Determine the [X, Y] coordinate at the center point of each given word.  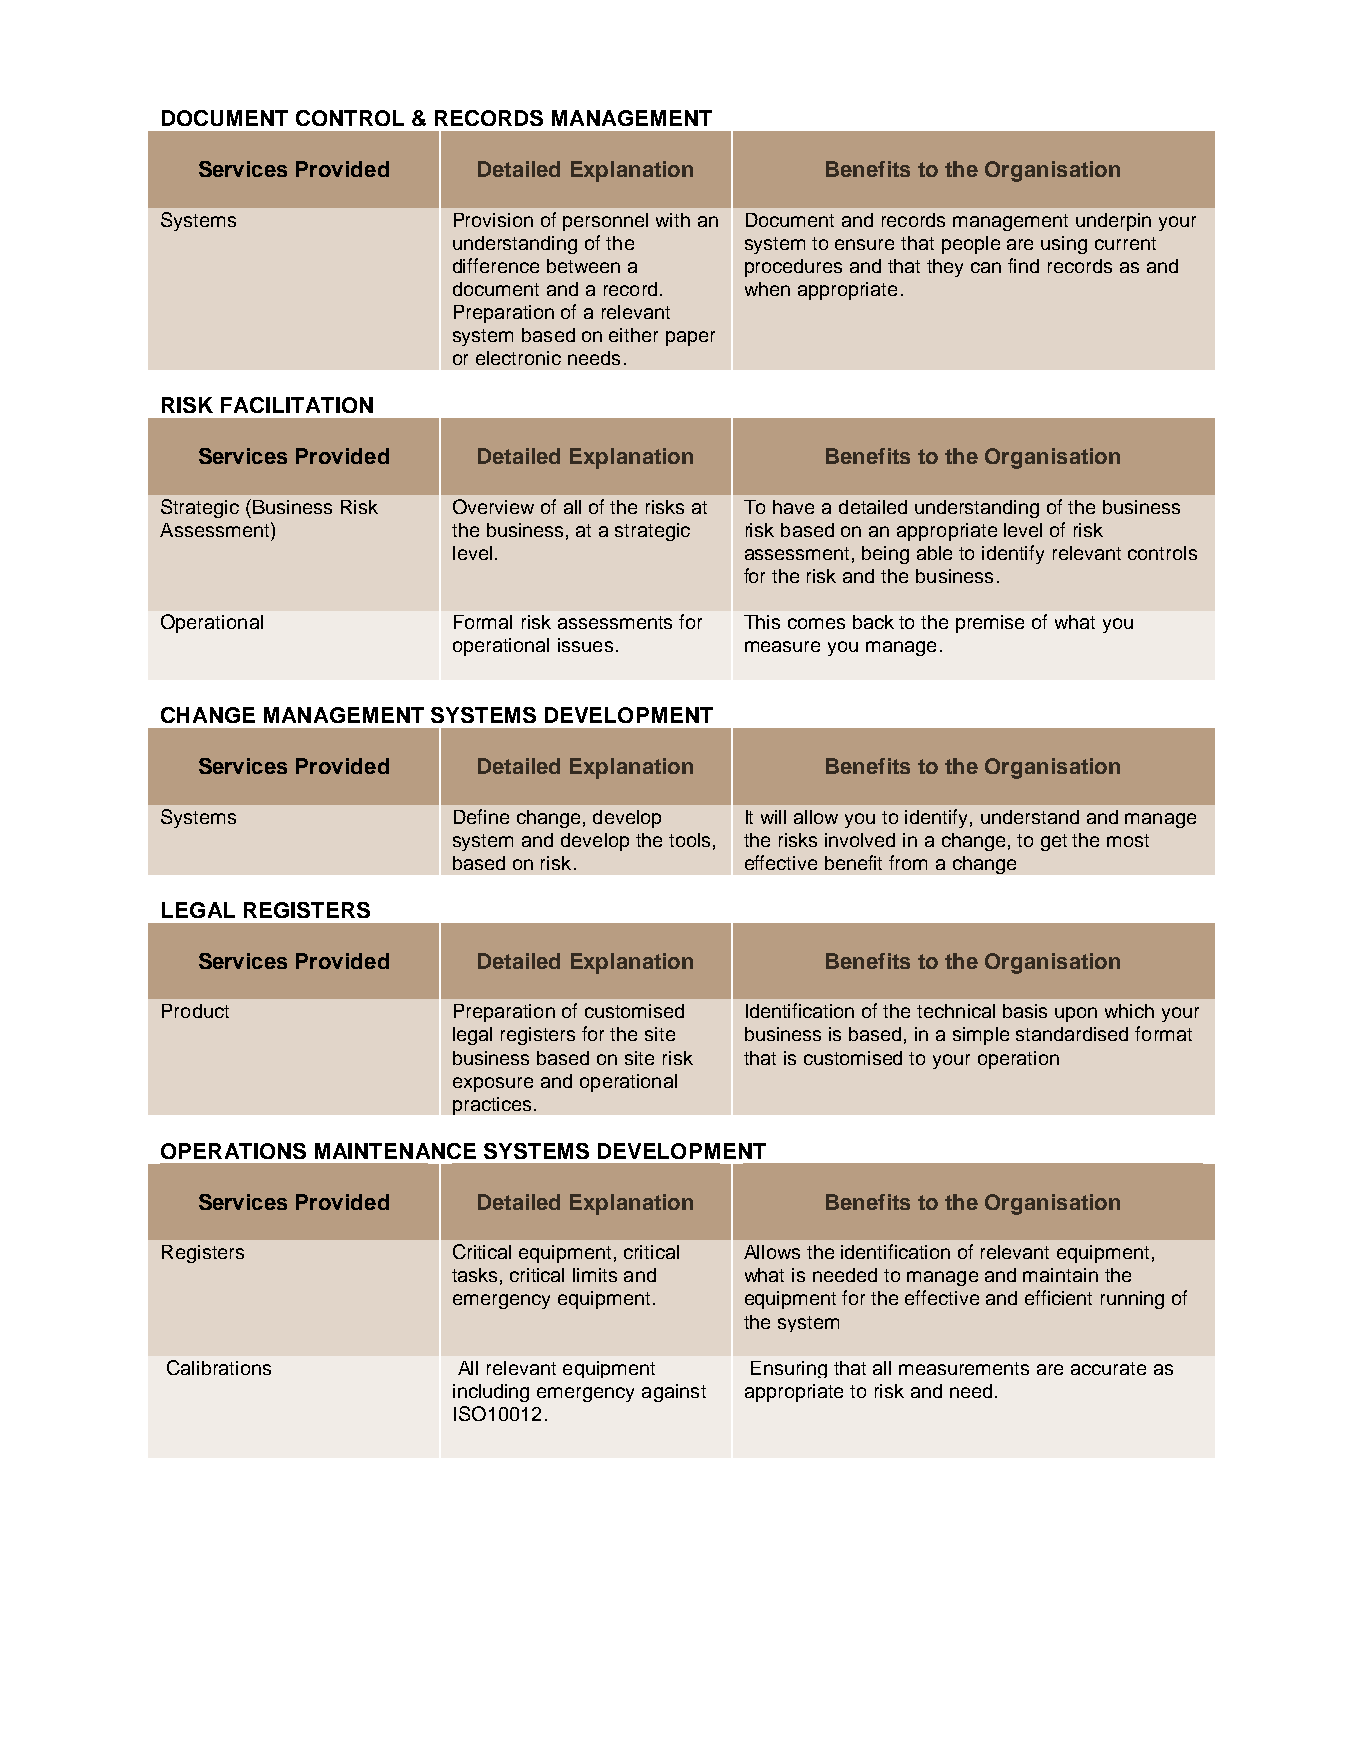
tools [689, 840]
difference [496, 265]
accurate [1108, 1368]
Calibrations [219, 1367]
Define [481, 816]
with [673, 220]
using [1064, 245]
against [674, 1393]
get [1054, 842]
